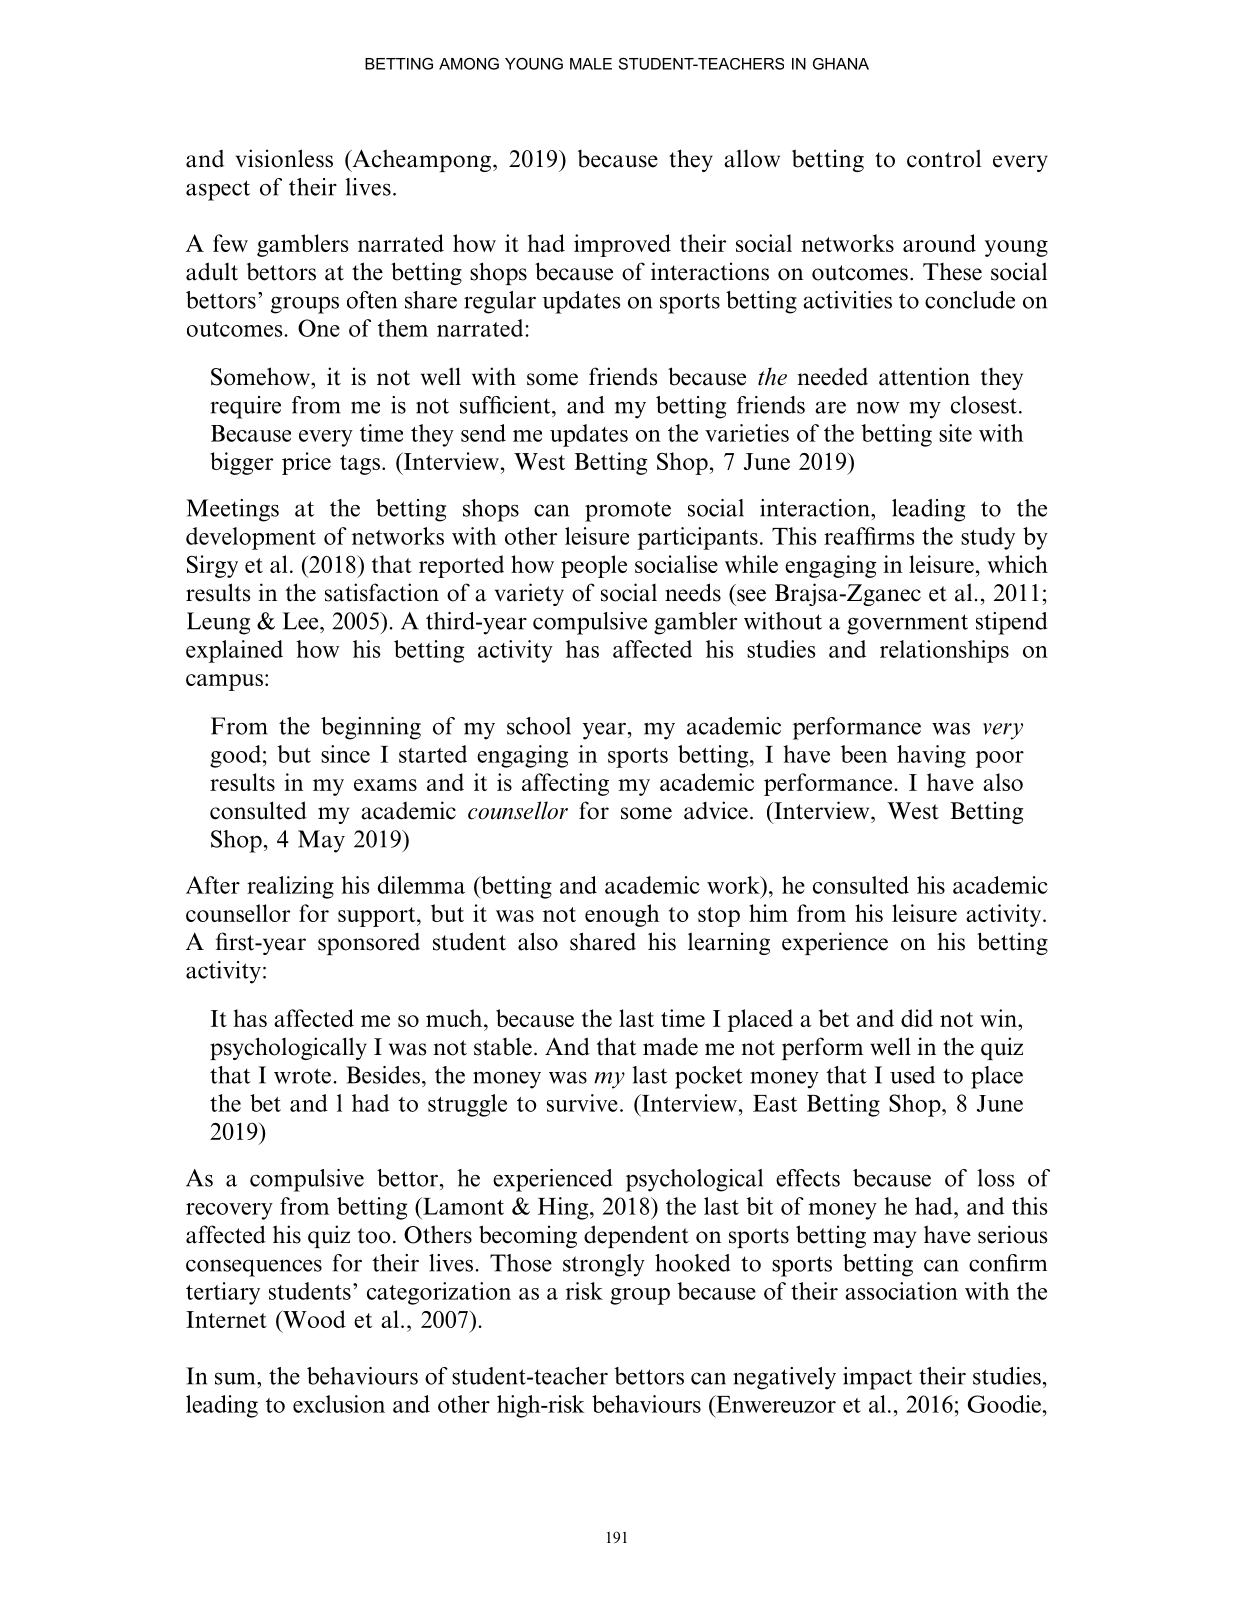 Image resolution: width=1234 pixels, height=1608 pixels. Describe the element at coordinates (628, 511) in the page. I see `promote` at that location.
